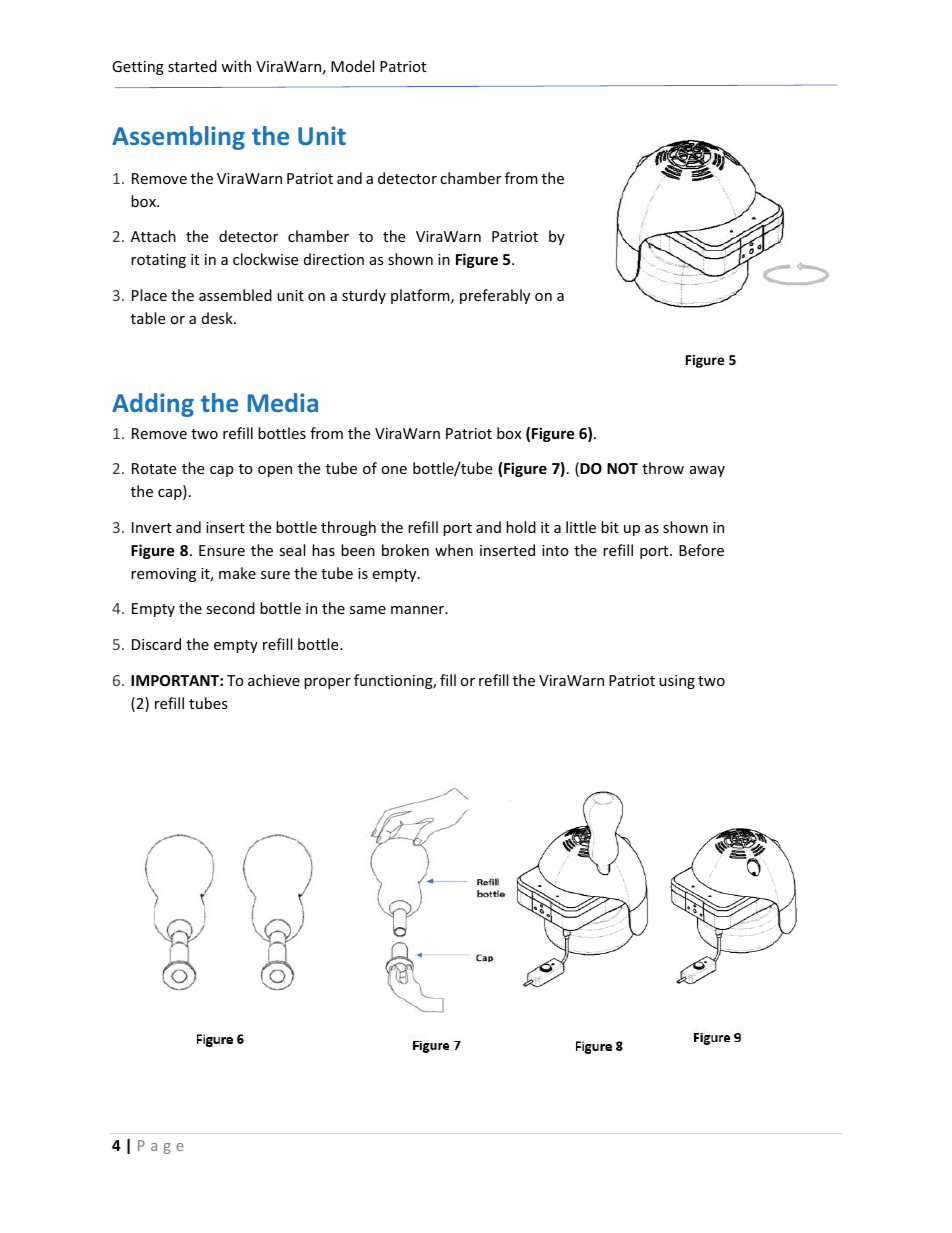 This screenshot has width=952, height=1233. Describe the element at coordinates (192, 66) in the screenshot. I see `started` at that location.
